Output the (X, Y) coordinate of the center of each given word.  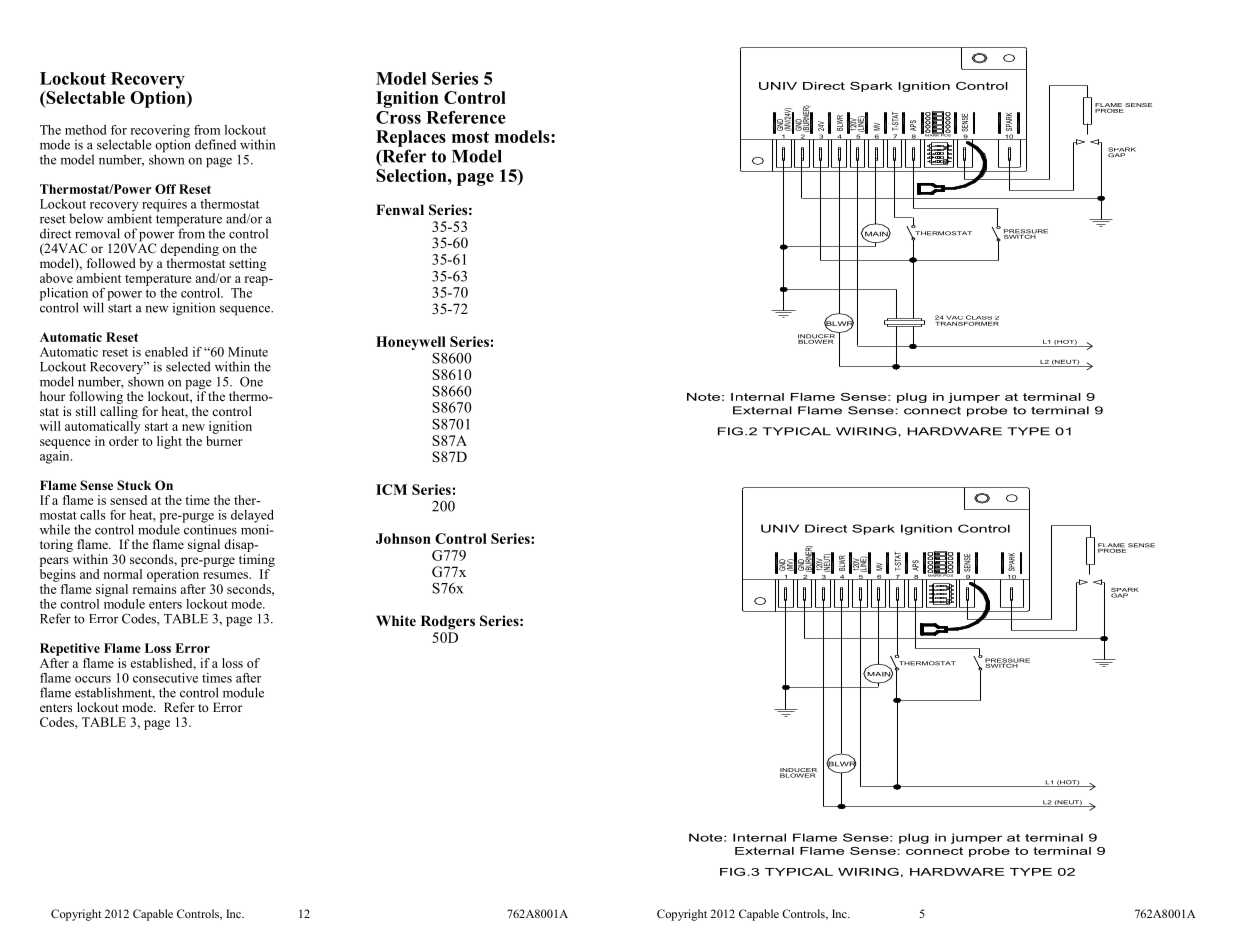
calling (119, 412)
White (396, 620)
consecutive (165, 678)
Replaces (411, 138)
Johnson (403, 538)
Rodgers (448, 622)
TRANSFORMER (967, 322)
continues (209, 528)
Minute (248, 352)
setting (247, 264)
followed (111, 263)
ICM (391, 489)
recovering (160, 132)
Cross (398, 117)
